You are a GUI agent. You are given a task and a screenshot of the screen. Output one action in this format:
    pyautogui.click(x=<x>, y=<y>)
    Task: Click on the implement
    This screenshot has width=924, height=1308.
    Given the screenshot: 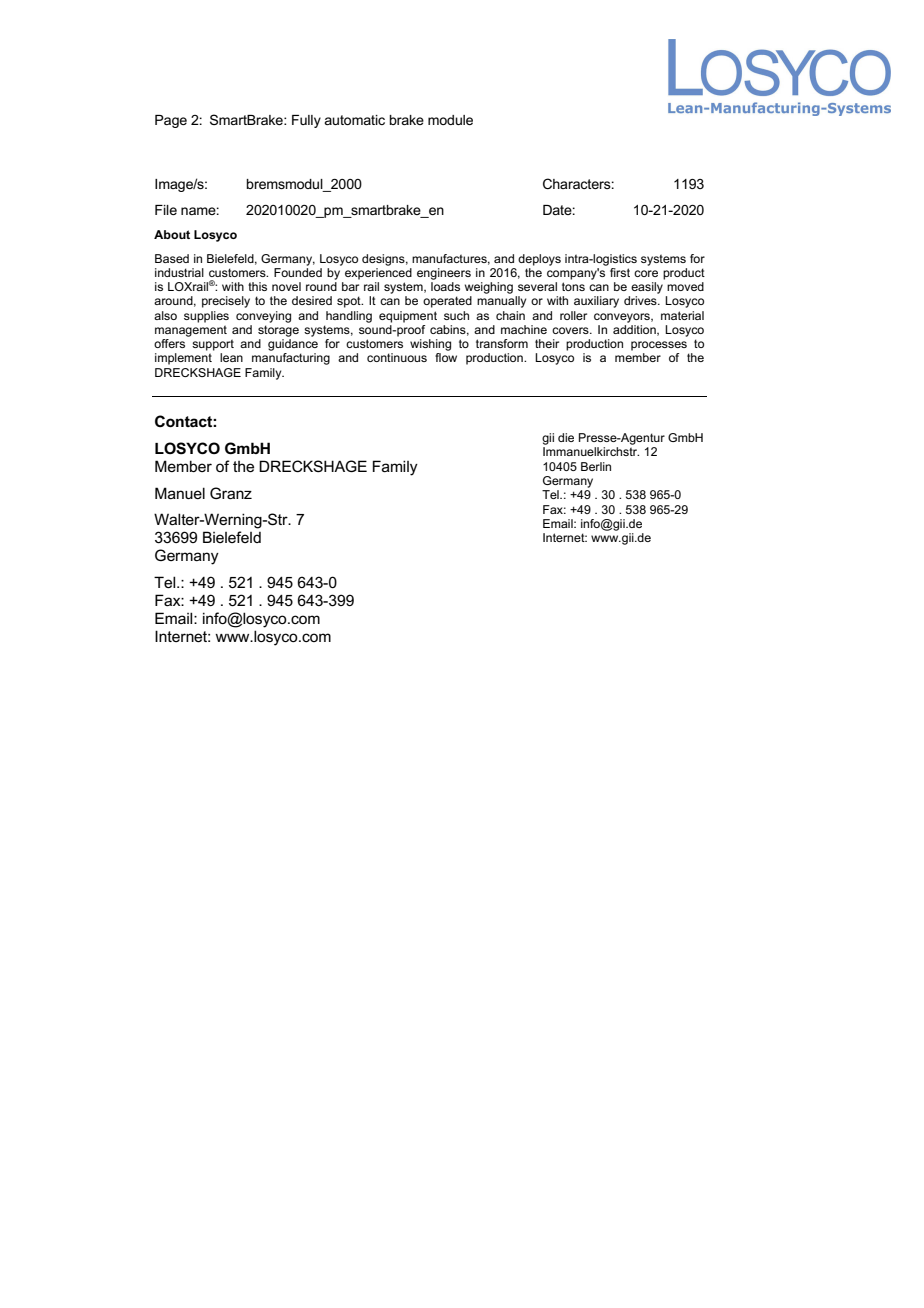 What is the action you would take?
    pyautogui.click(x=183, y=359)
